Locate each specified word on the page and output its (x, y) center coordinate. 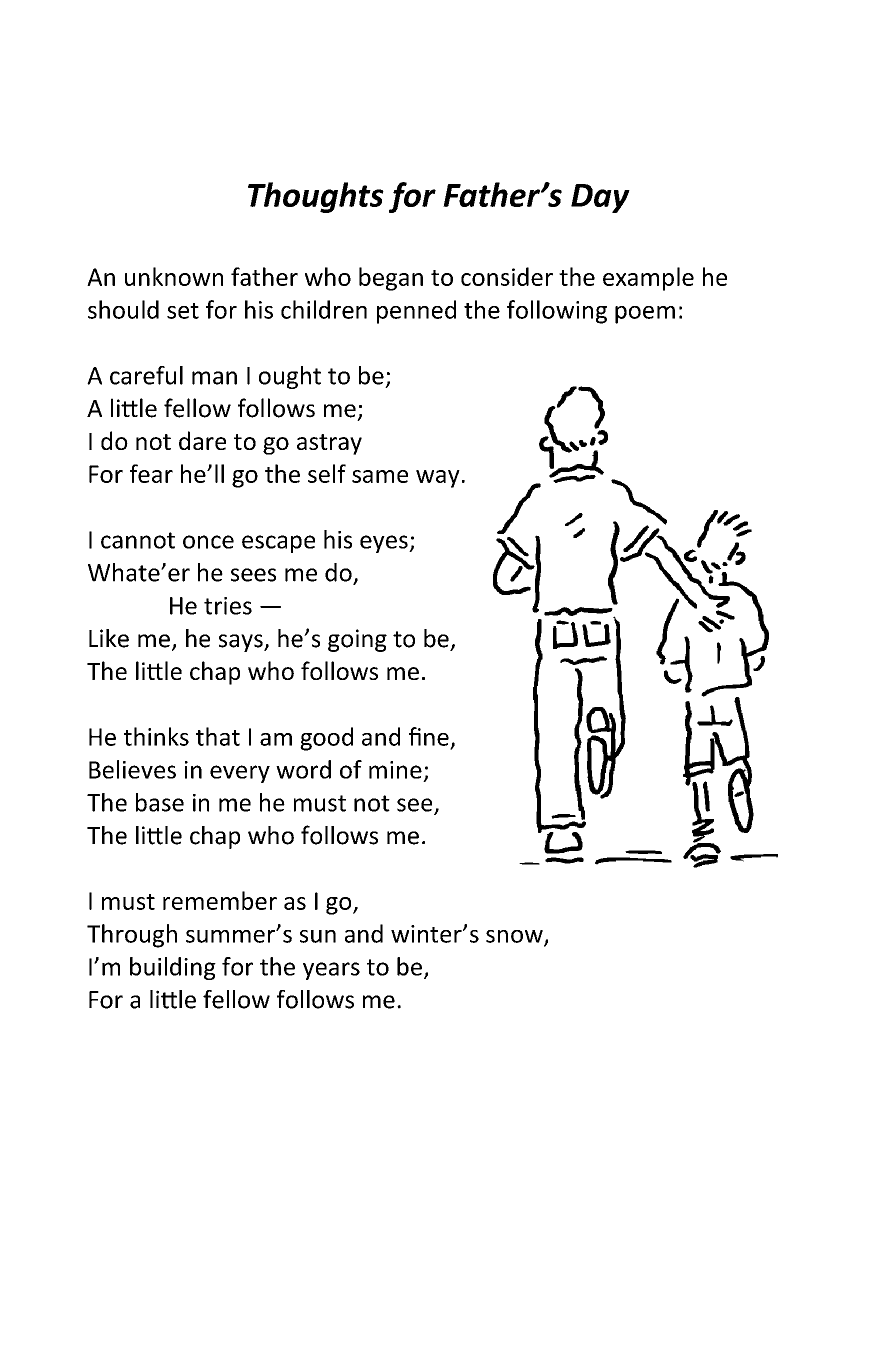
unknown (174, 276)
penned (416, 312)
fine (429, 736)
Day (600, 198)
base (160, 802)
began (391, 279)
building (173, 968)
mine (395, 770)
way (438, 479)
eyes (385, 544)
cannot (138, 540)
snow (515, 937)
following (557, 312)
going (357, 640)
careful (146, 375)
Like (109, 638)
